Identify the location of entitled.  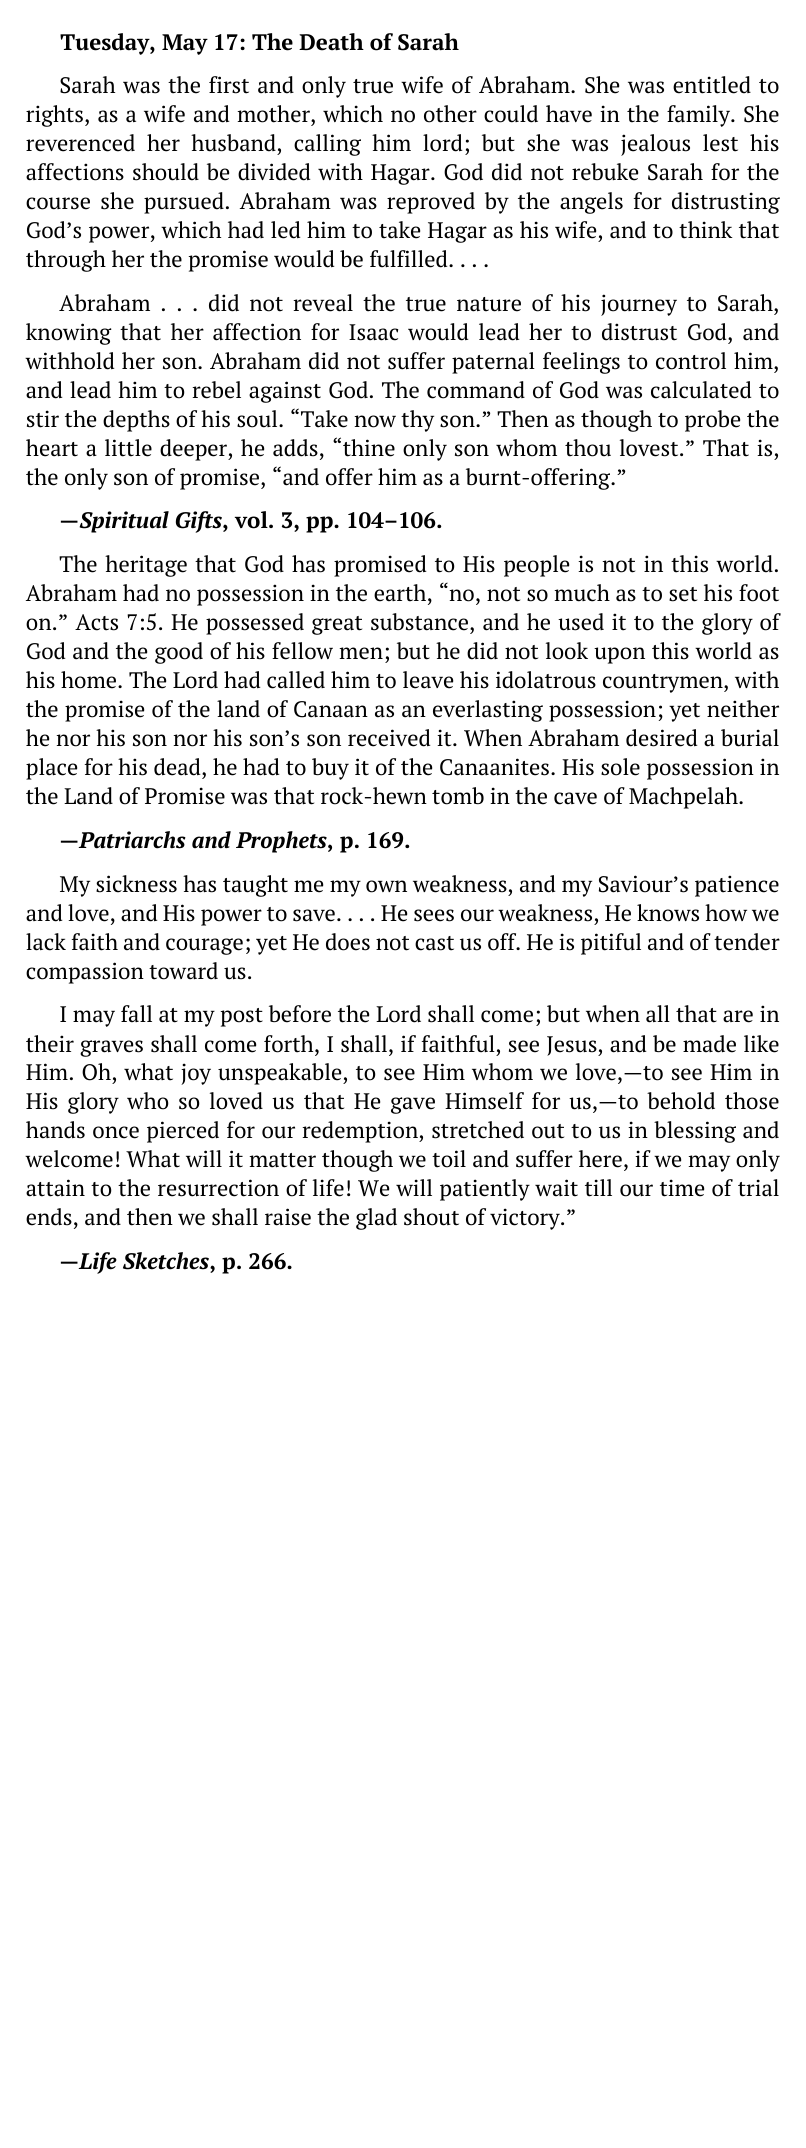
(712, 85).
